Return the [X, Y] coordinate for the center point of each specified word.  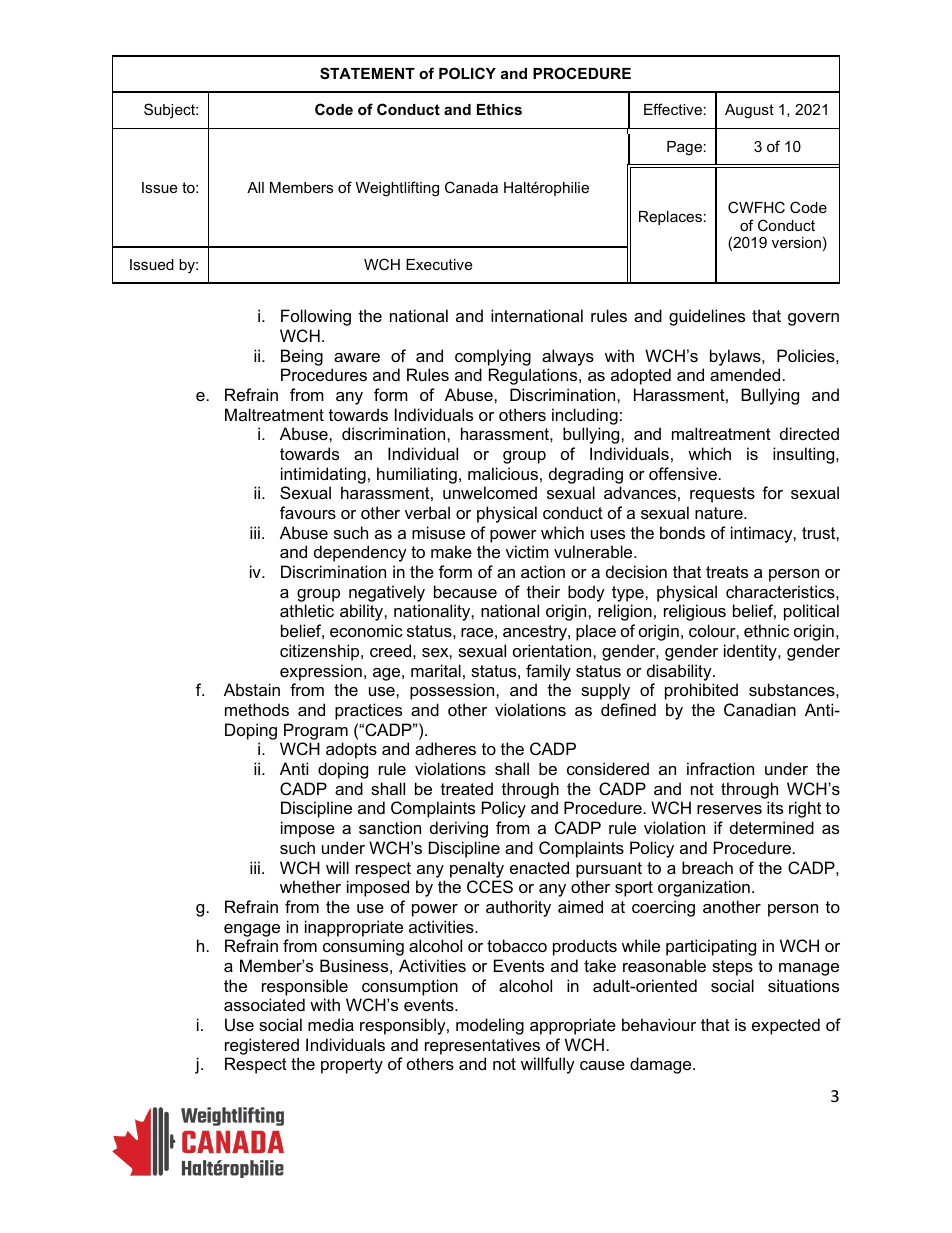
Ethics [499, 109]
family [548, 672]
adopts [351, 750]
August [749, 111]
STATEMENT [367, 73]
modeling [490, 1026]
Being [302, 357]
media [331, 1024]
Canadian [760, 709]
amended [745, 374]
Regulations [534, 376]
